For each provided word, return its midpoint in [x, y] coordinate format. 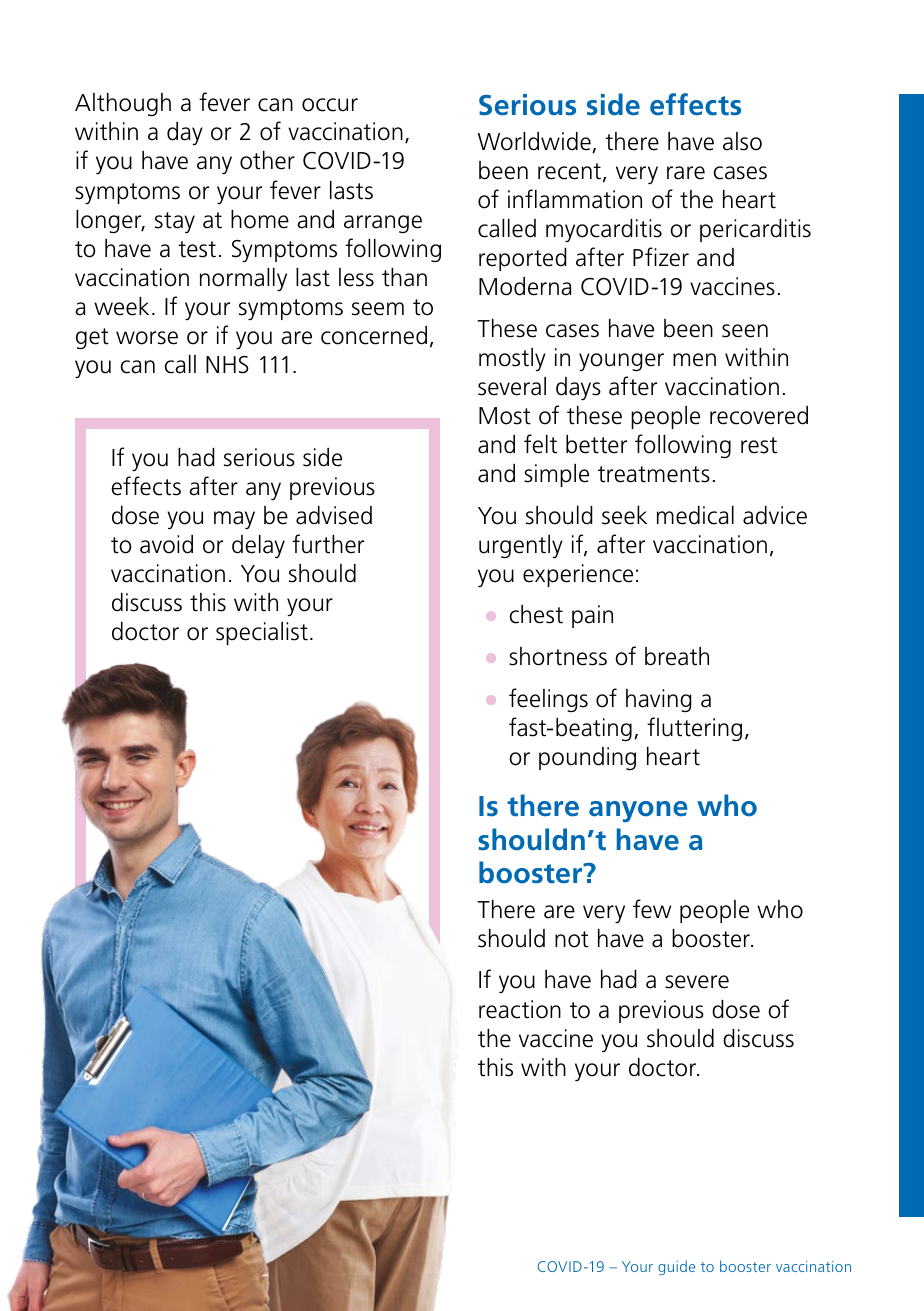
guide [676, 1267]
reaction [520, 1009]
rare [686, 173]
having [659, 701]
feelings [548, 700]
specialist [262, 633]
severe [697, 982]
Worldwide [535, 142]
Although [123, 105]
